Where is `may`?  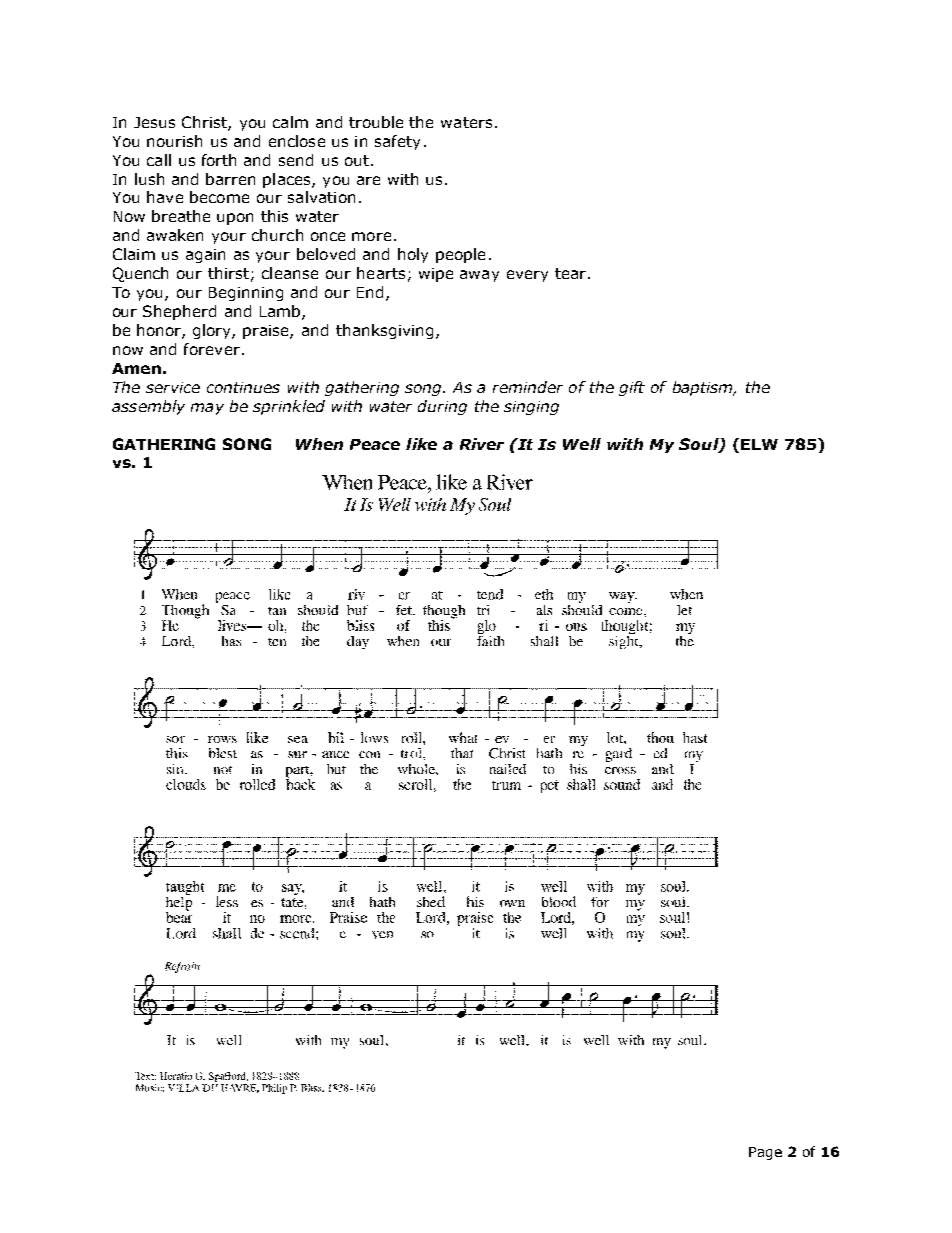
may is located at coordinates (207, 409).
